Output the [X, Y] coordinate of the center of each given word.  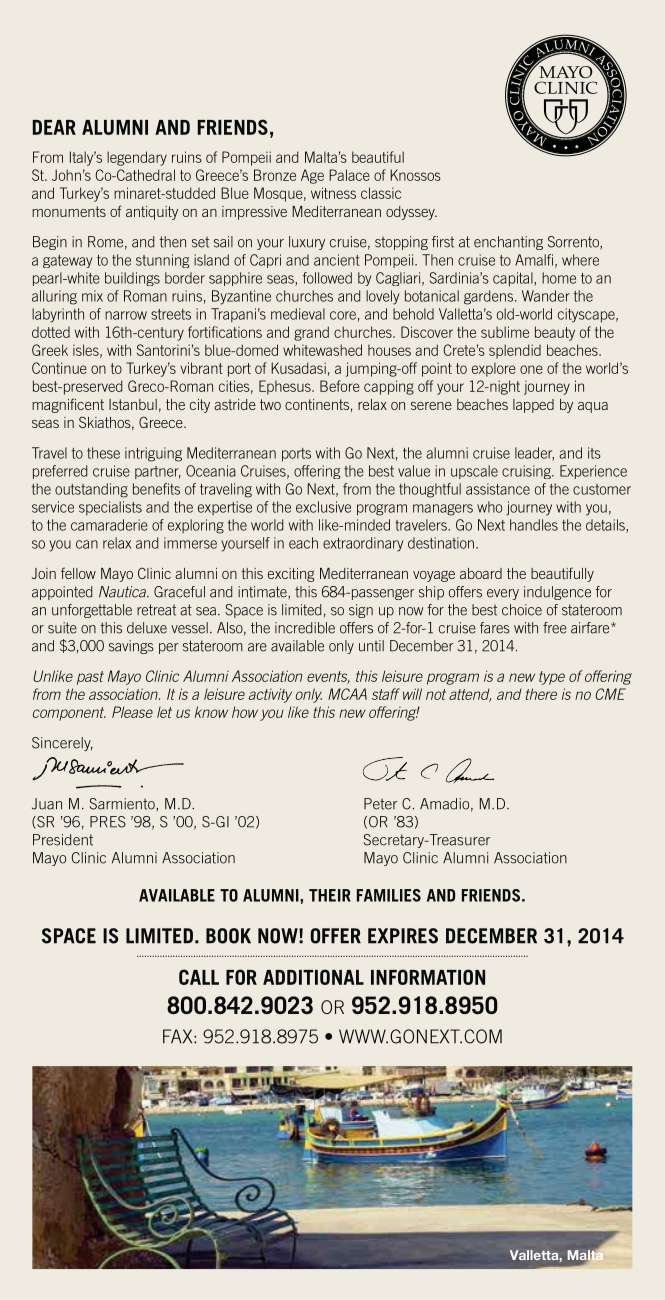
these [103, 453]
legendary [137, 158]
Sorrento [574, 243]
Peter [380, 804]
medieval [298, 314]
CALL [199, 977]
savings [131, 647]
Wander [546, 296]
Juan [47, 804]
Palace [349, 175]
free [555, 628]
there [541, 694]
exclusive [323, 507]
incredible [305, 628]
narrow [126, 315]
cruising [527, 472]
